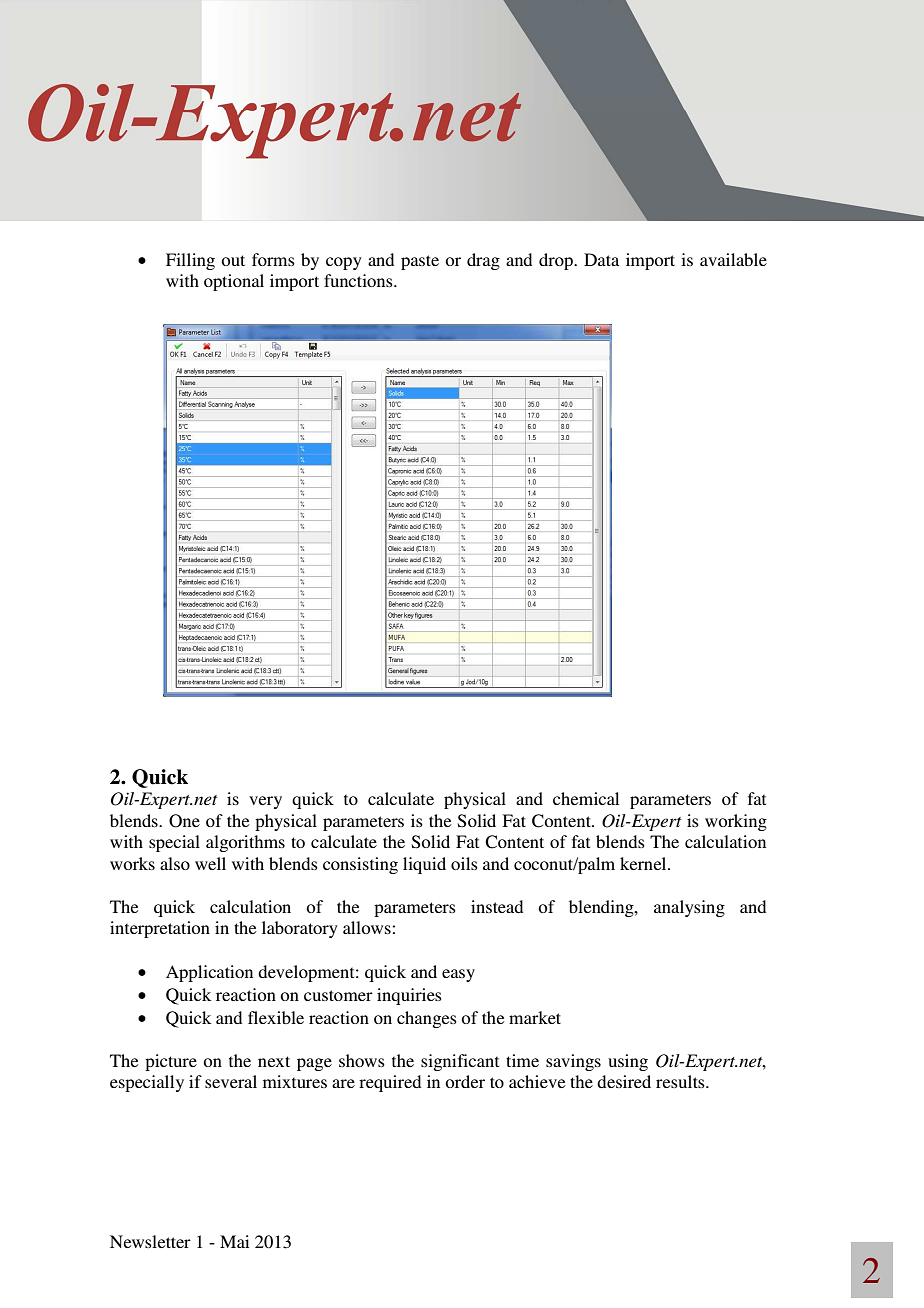 The height and width of the page is (1308, 924). Describe the element at coordinates (420, 262) in the page. I see `paste` at that location.
